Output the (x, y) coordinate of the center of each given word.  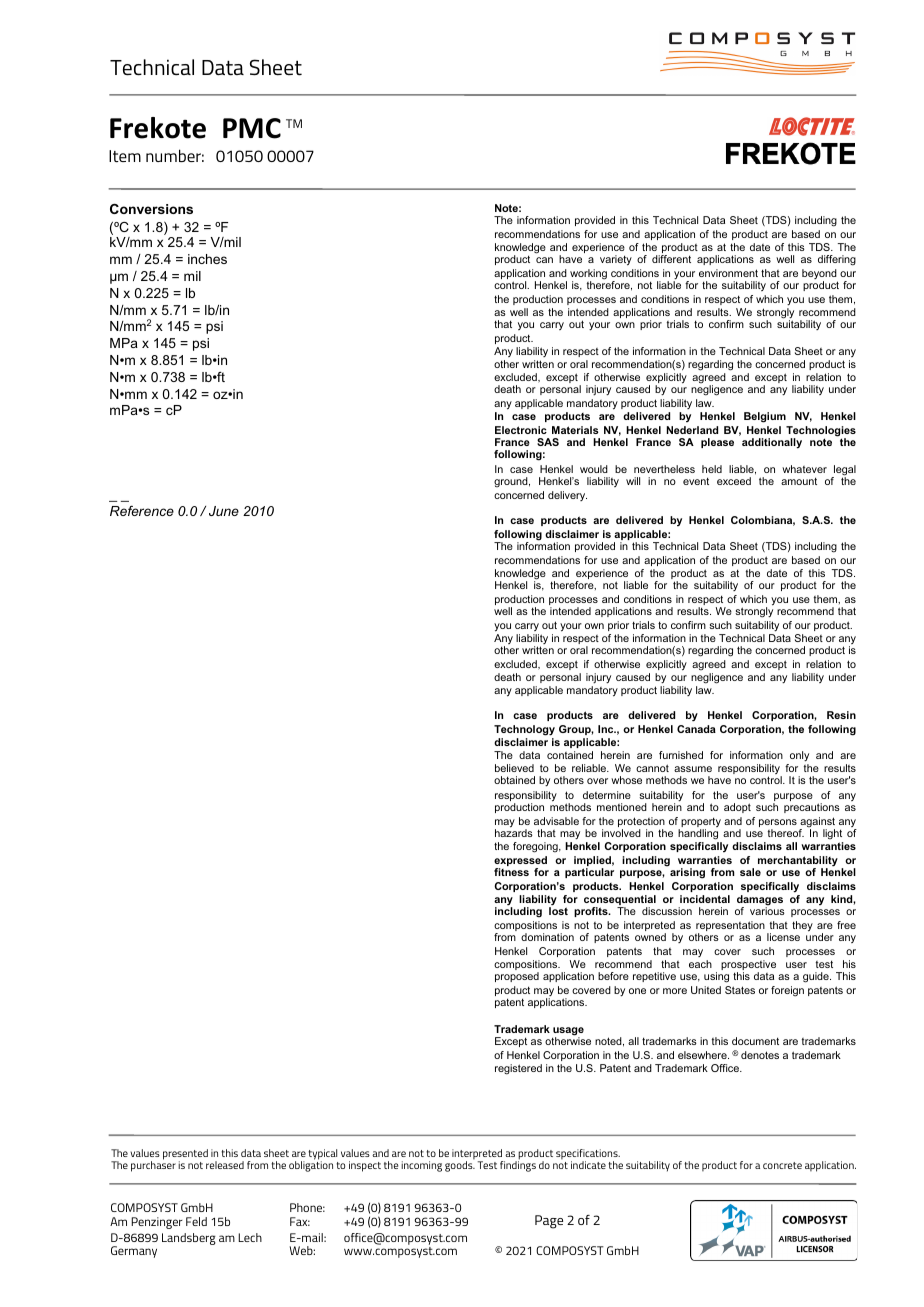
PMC (252, 128)
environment (728, 273)
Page (549, 1222)
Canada (696, 729)
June (224, 511)
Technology (524, 732)
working (588, 275)
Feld (196, 1221)
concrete (782, 1165)
